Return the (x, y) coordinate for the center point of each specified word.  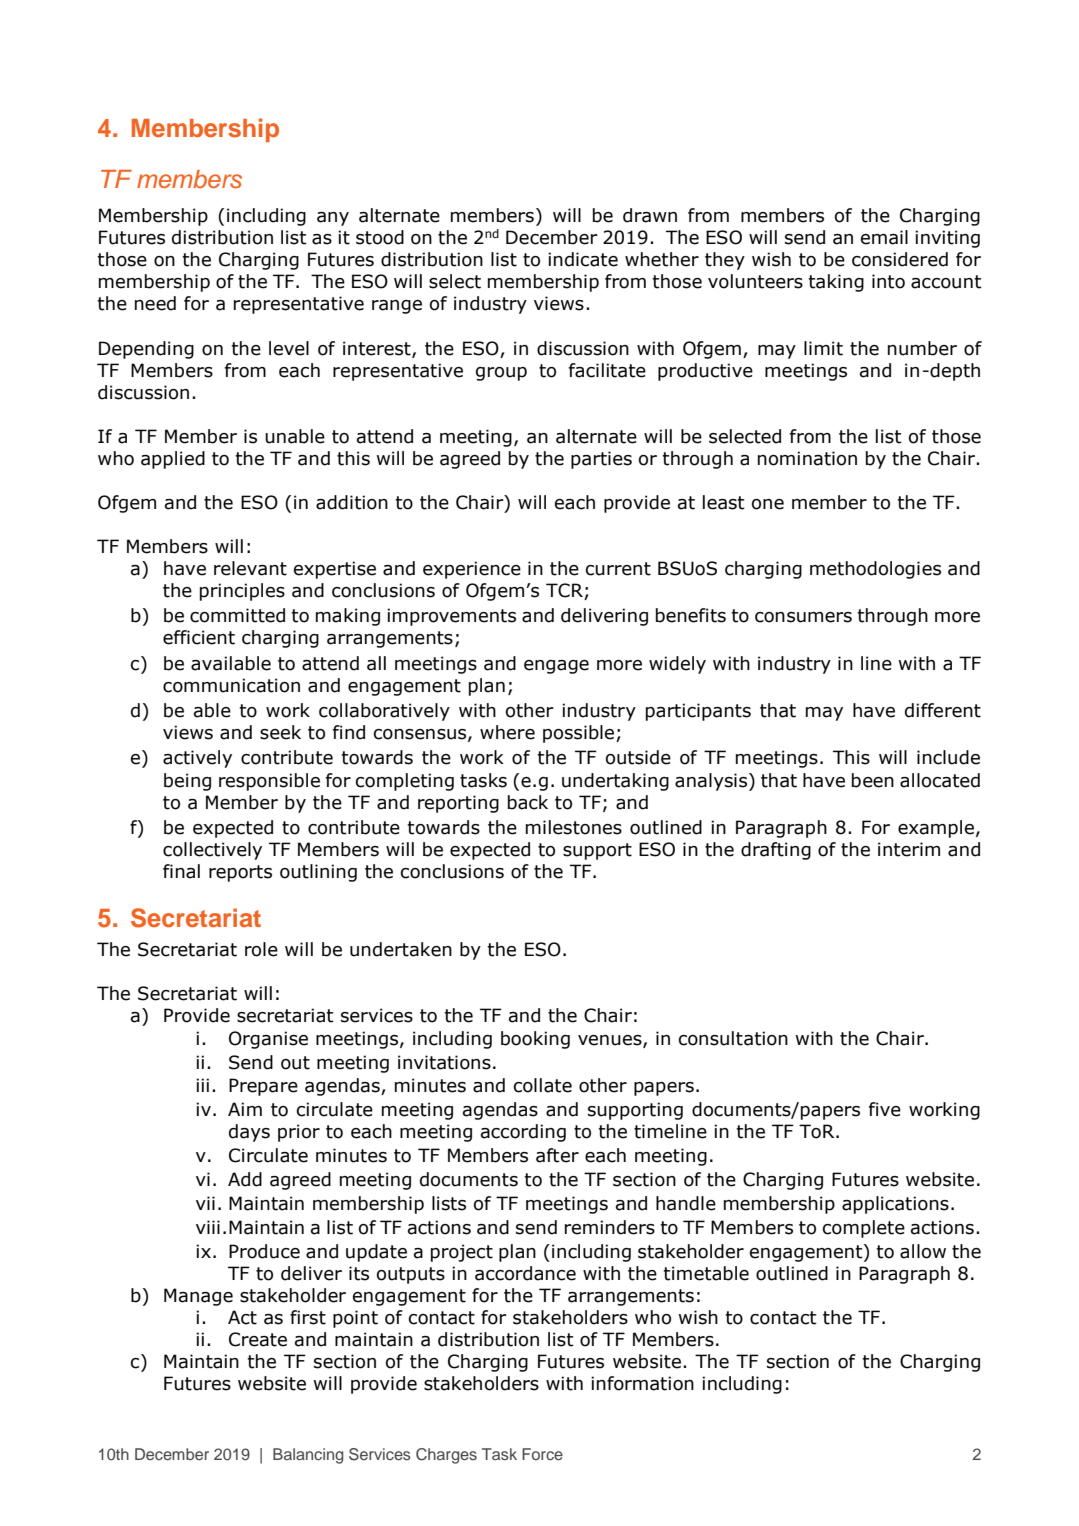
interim (909, 849)
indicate (583, 259)
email (884, 237)
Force (542, 1454)
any (333, 219)
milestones (574, 827)
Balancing (308, 1456)
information (642, 1383)
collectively (212, 851)
